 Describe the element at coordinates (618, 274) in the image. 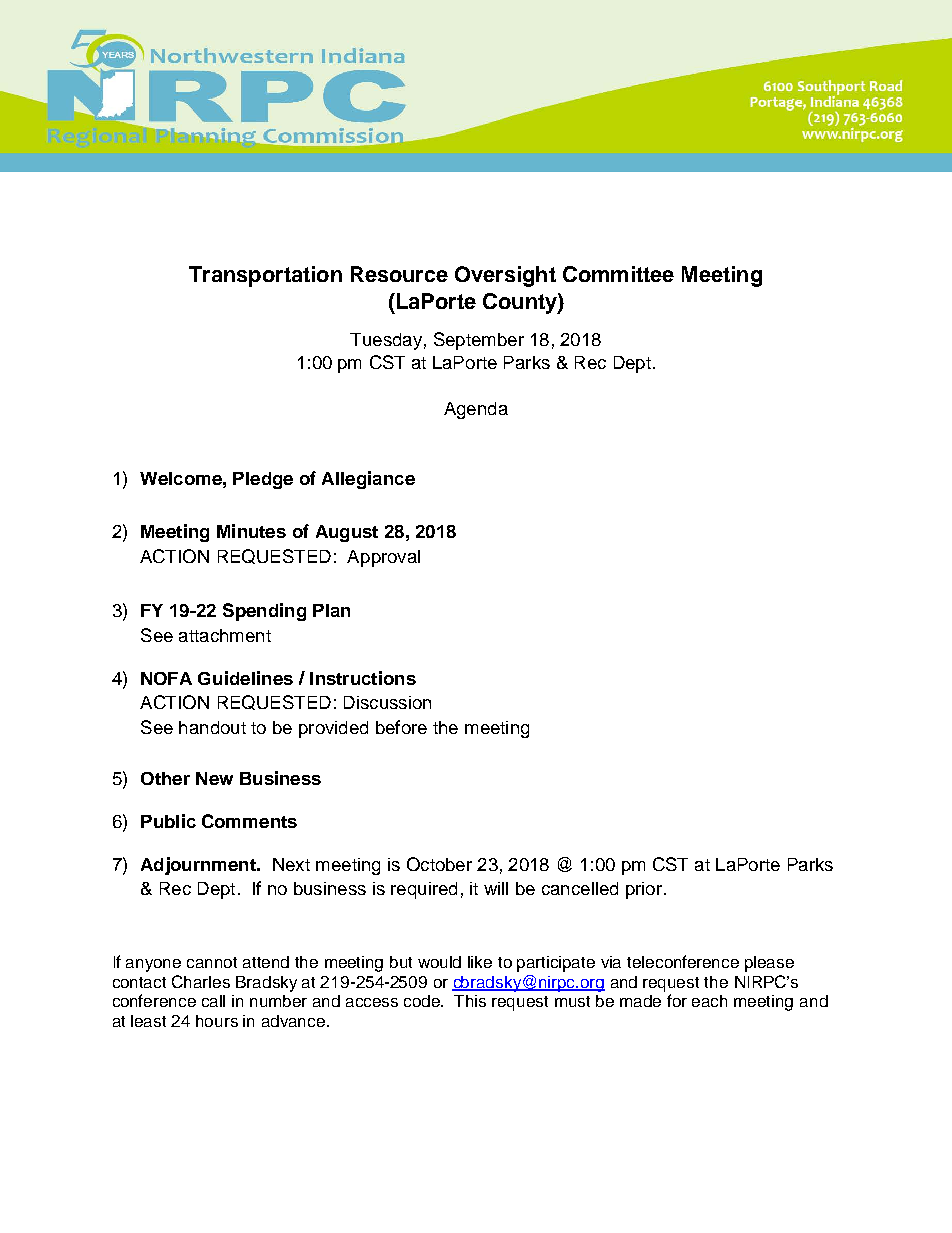

I see `Committee` at that location.
